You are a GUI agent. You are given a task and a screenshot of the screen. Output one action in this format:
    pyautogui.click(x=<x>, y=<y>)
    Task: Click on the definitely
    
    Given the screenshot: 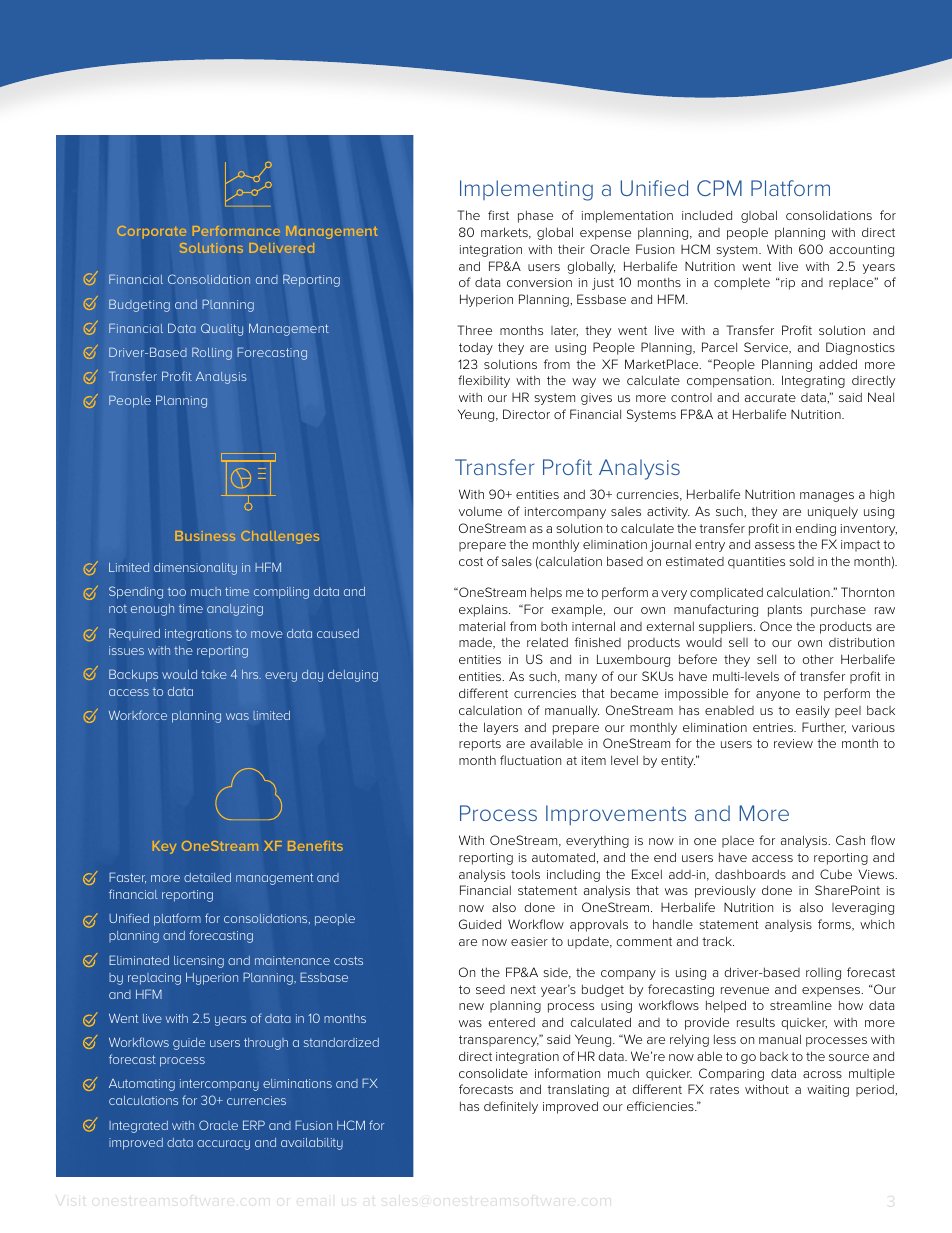 What is the action you would take?
    pyautogui.click(x=511, y=1107)
